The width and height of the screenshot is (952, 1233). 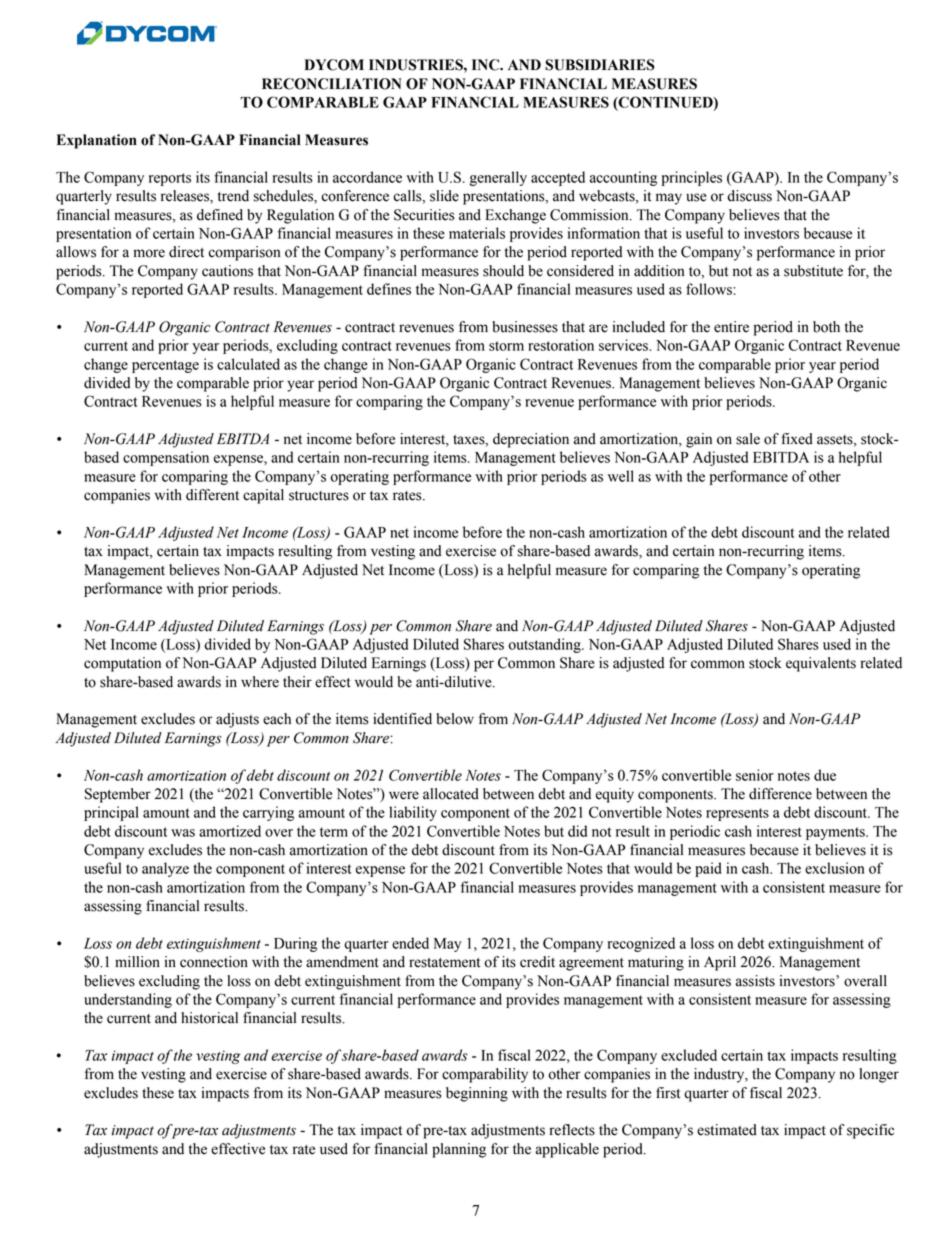 I want to click on beginning, so click(x=477, y=1094).
